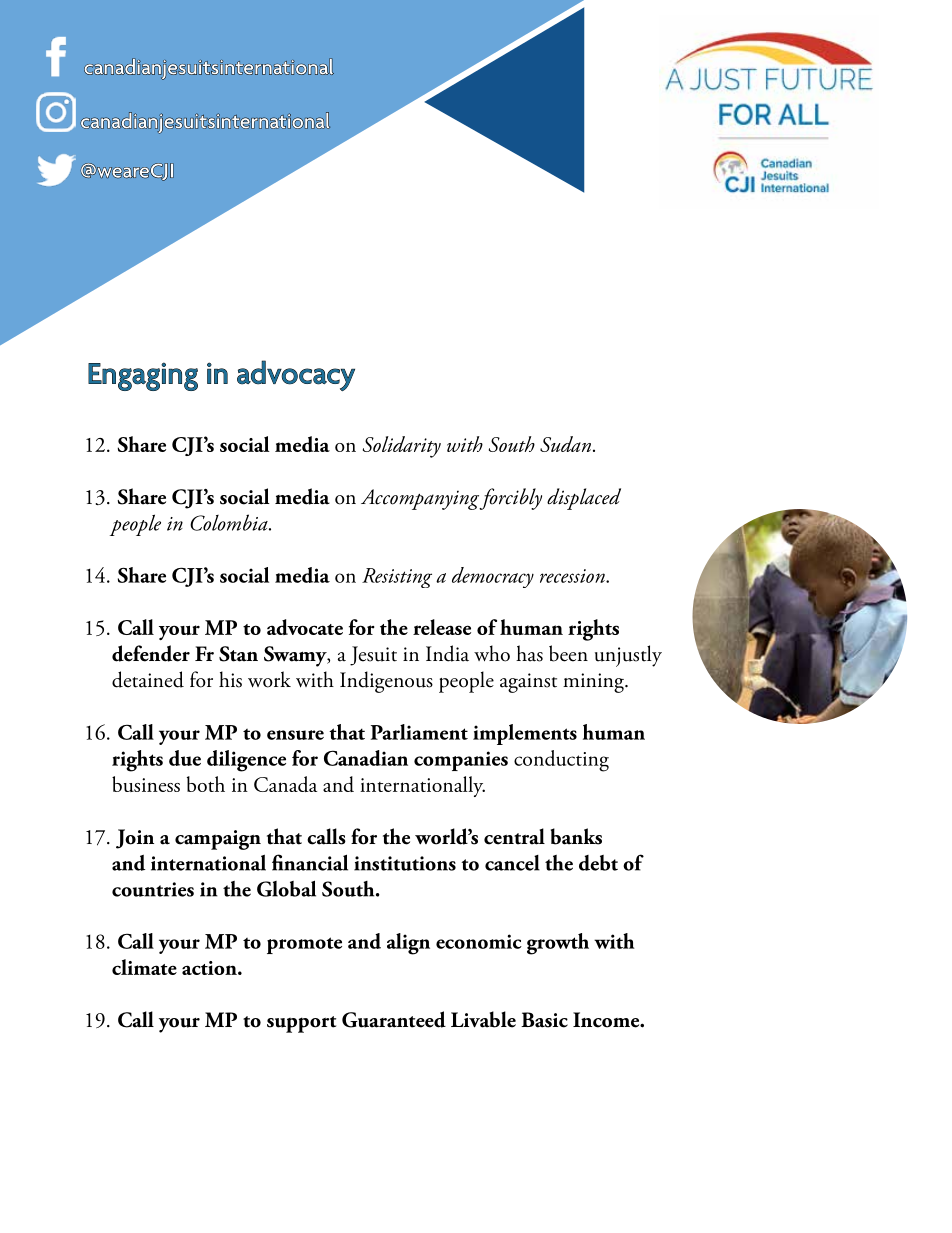  Describe the element at coordinates (210, 968) in the screenshot. I see `action` at that location.
